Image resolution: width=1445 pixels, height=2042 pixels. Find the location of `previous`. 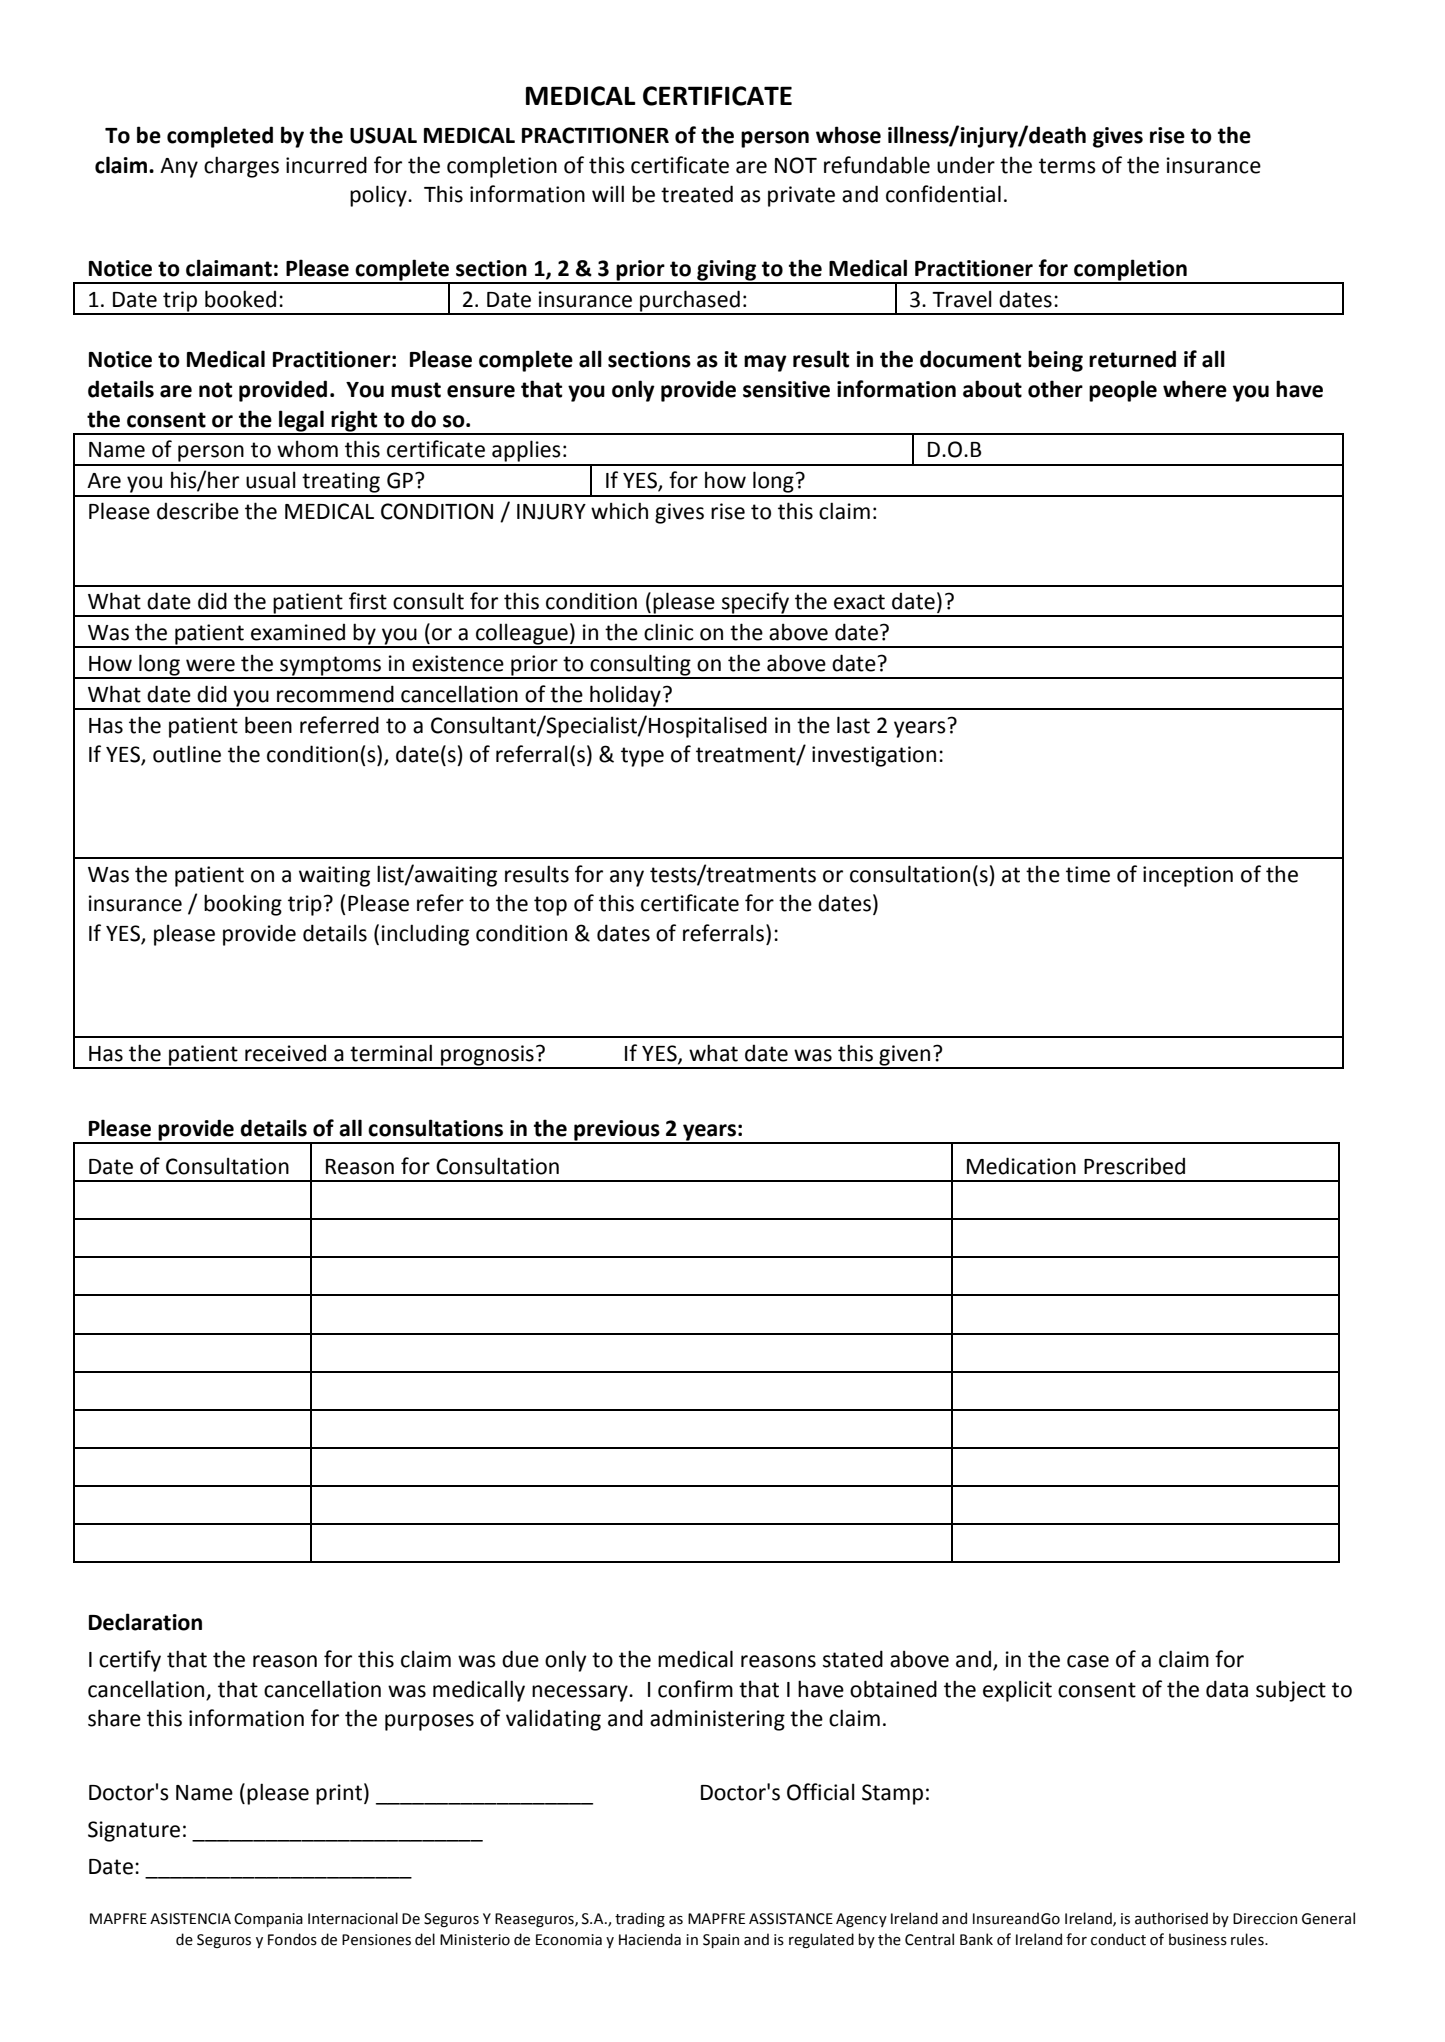

previous is located at coordinates (617, 1131).
